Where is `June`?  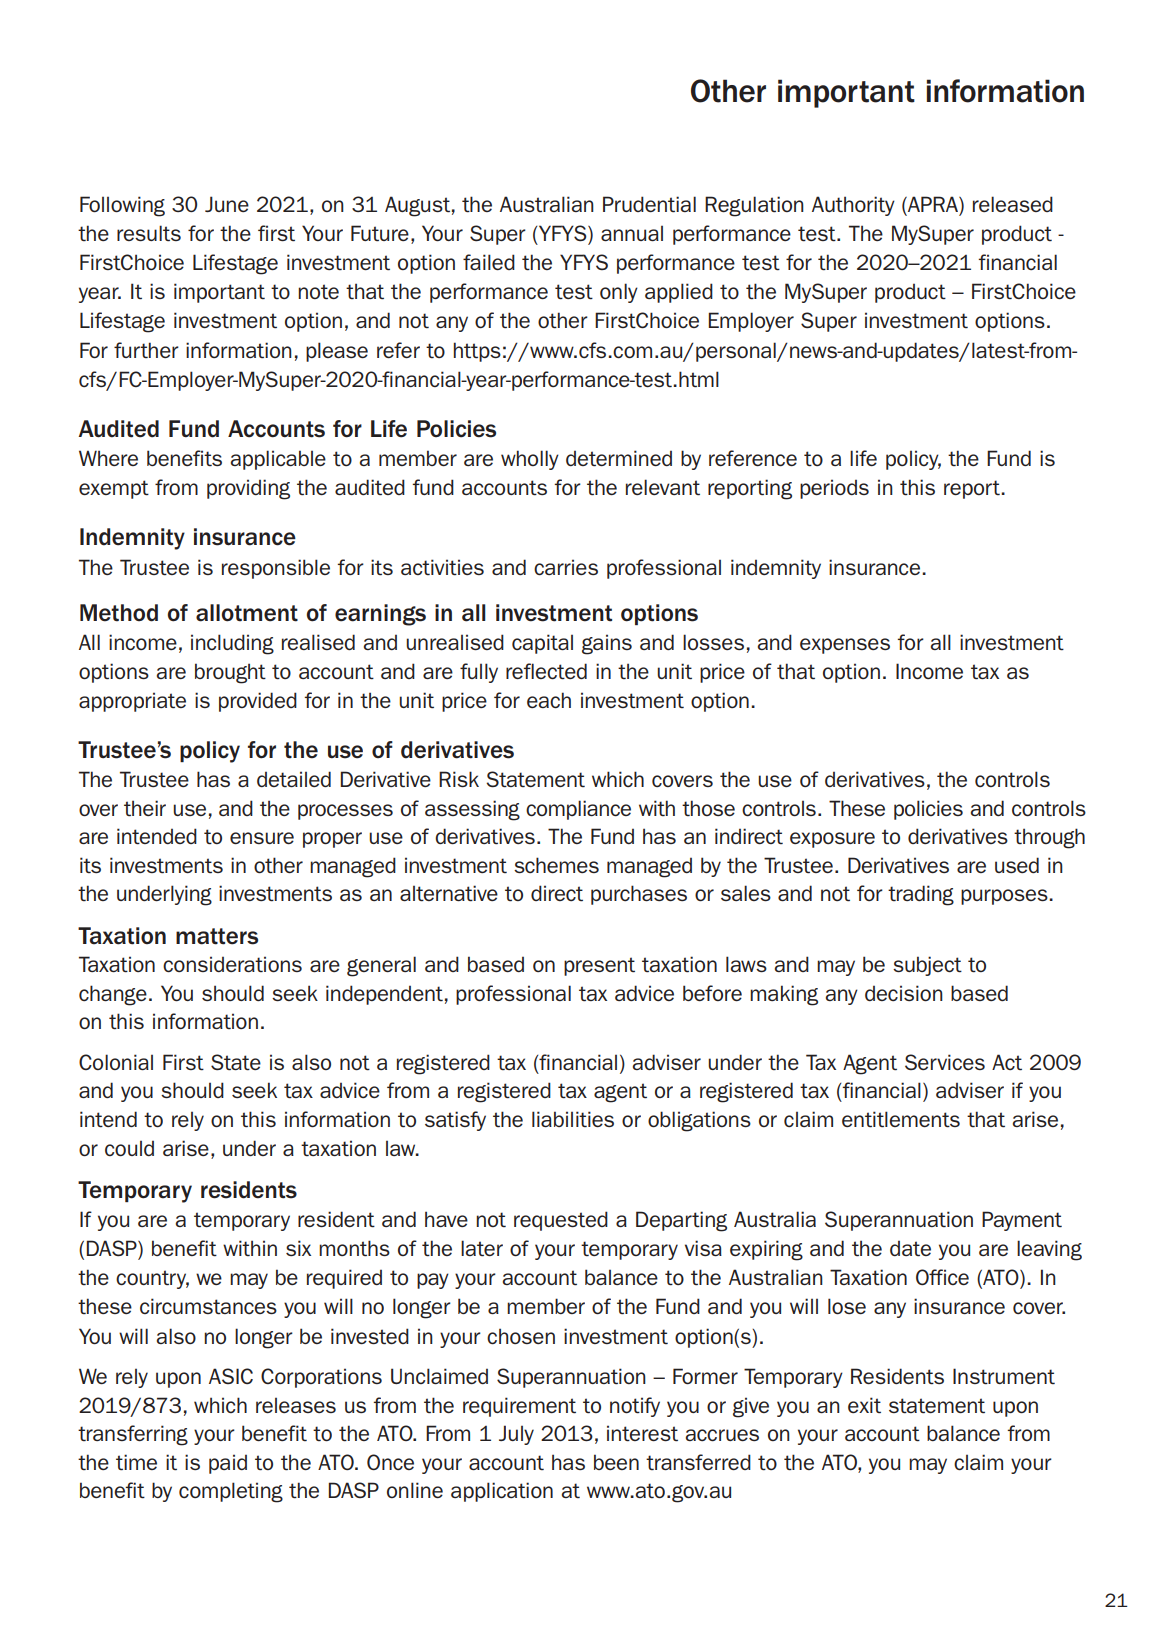 June is located at coordinates (227, 204).
